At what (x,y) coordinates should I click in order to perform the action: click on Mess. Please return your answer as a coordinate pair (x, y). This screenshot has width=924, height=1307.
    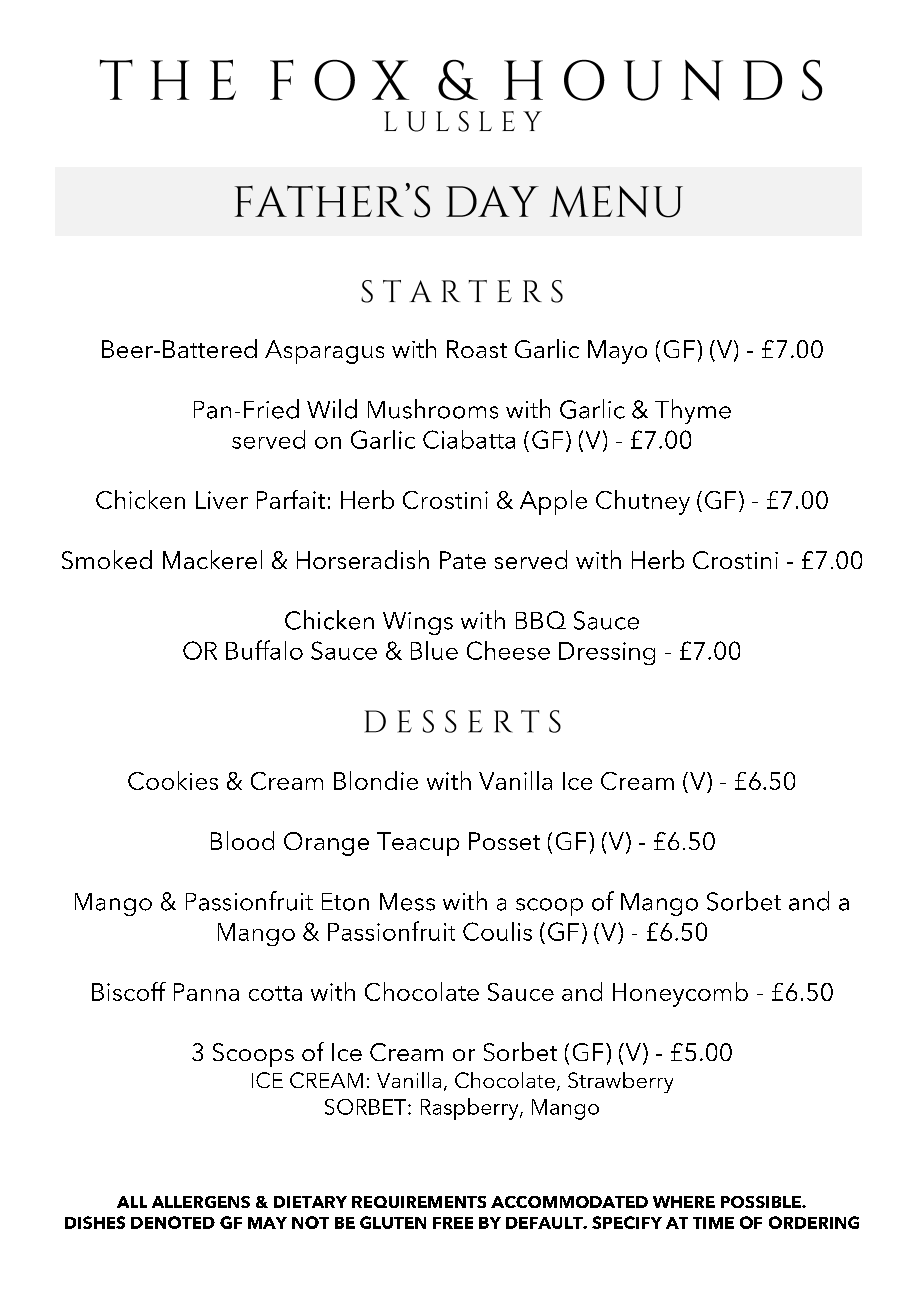
    Looking at the image, I should click on (407, 902).
